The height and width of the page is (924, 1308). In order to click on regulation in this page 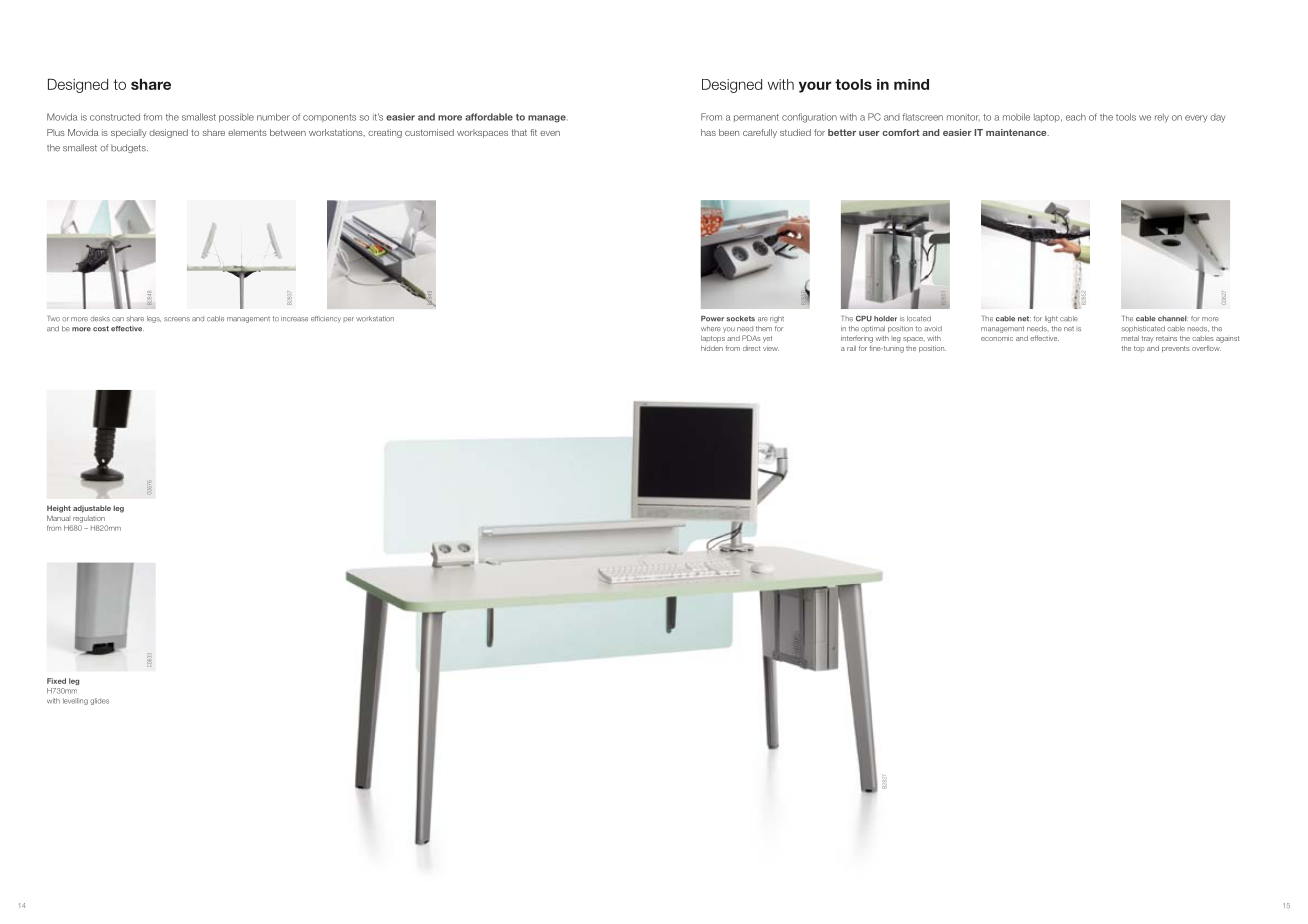, I will do `click(89, 519)`.
